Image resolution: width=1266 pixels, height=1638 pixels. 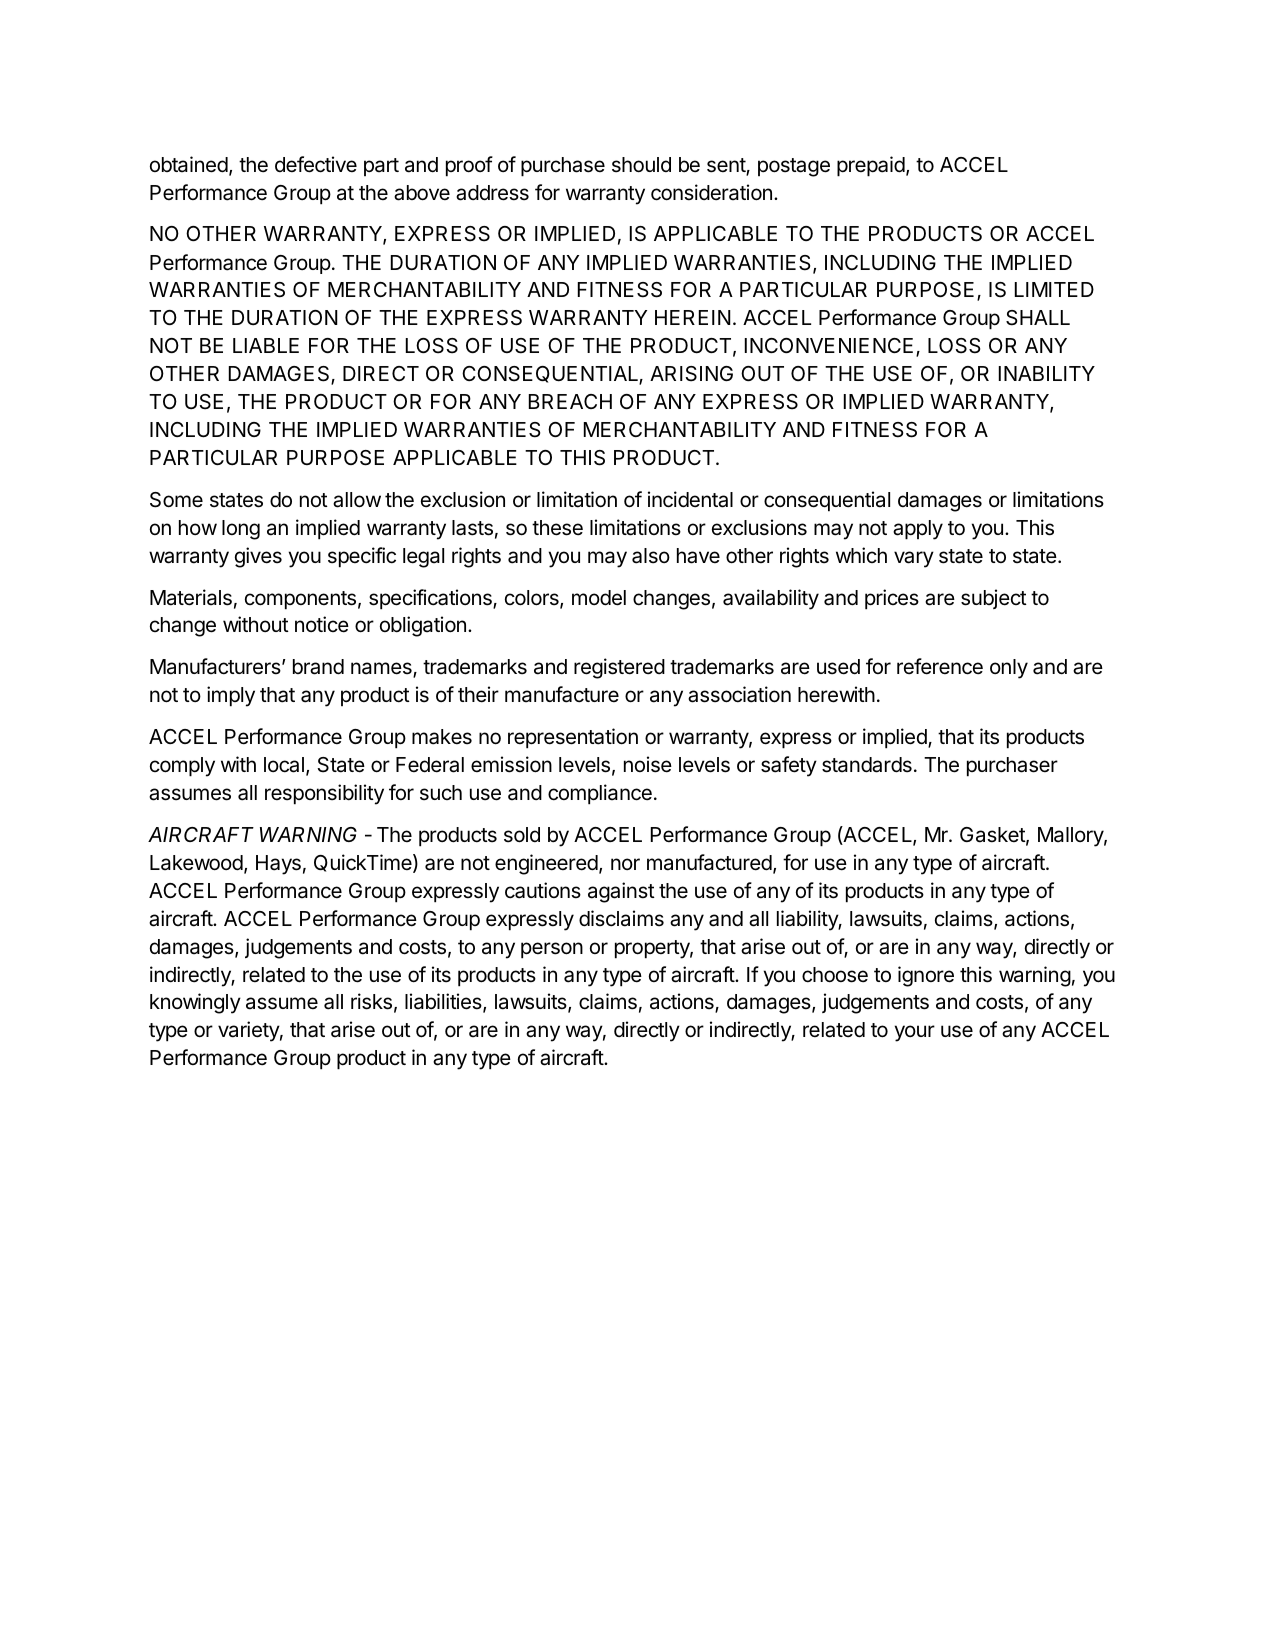 What do you see at coordinates (641, 165) in the screenshot?
I see `should` at bounding box center [641, 165].
